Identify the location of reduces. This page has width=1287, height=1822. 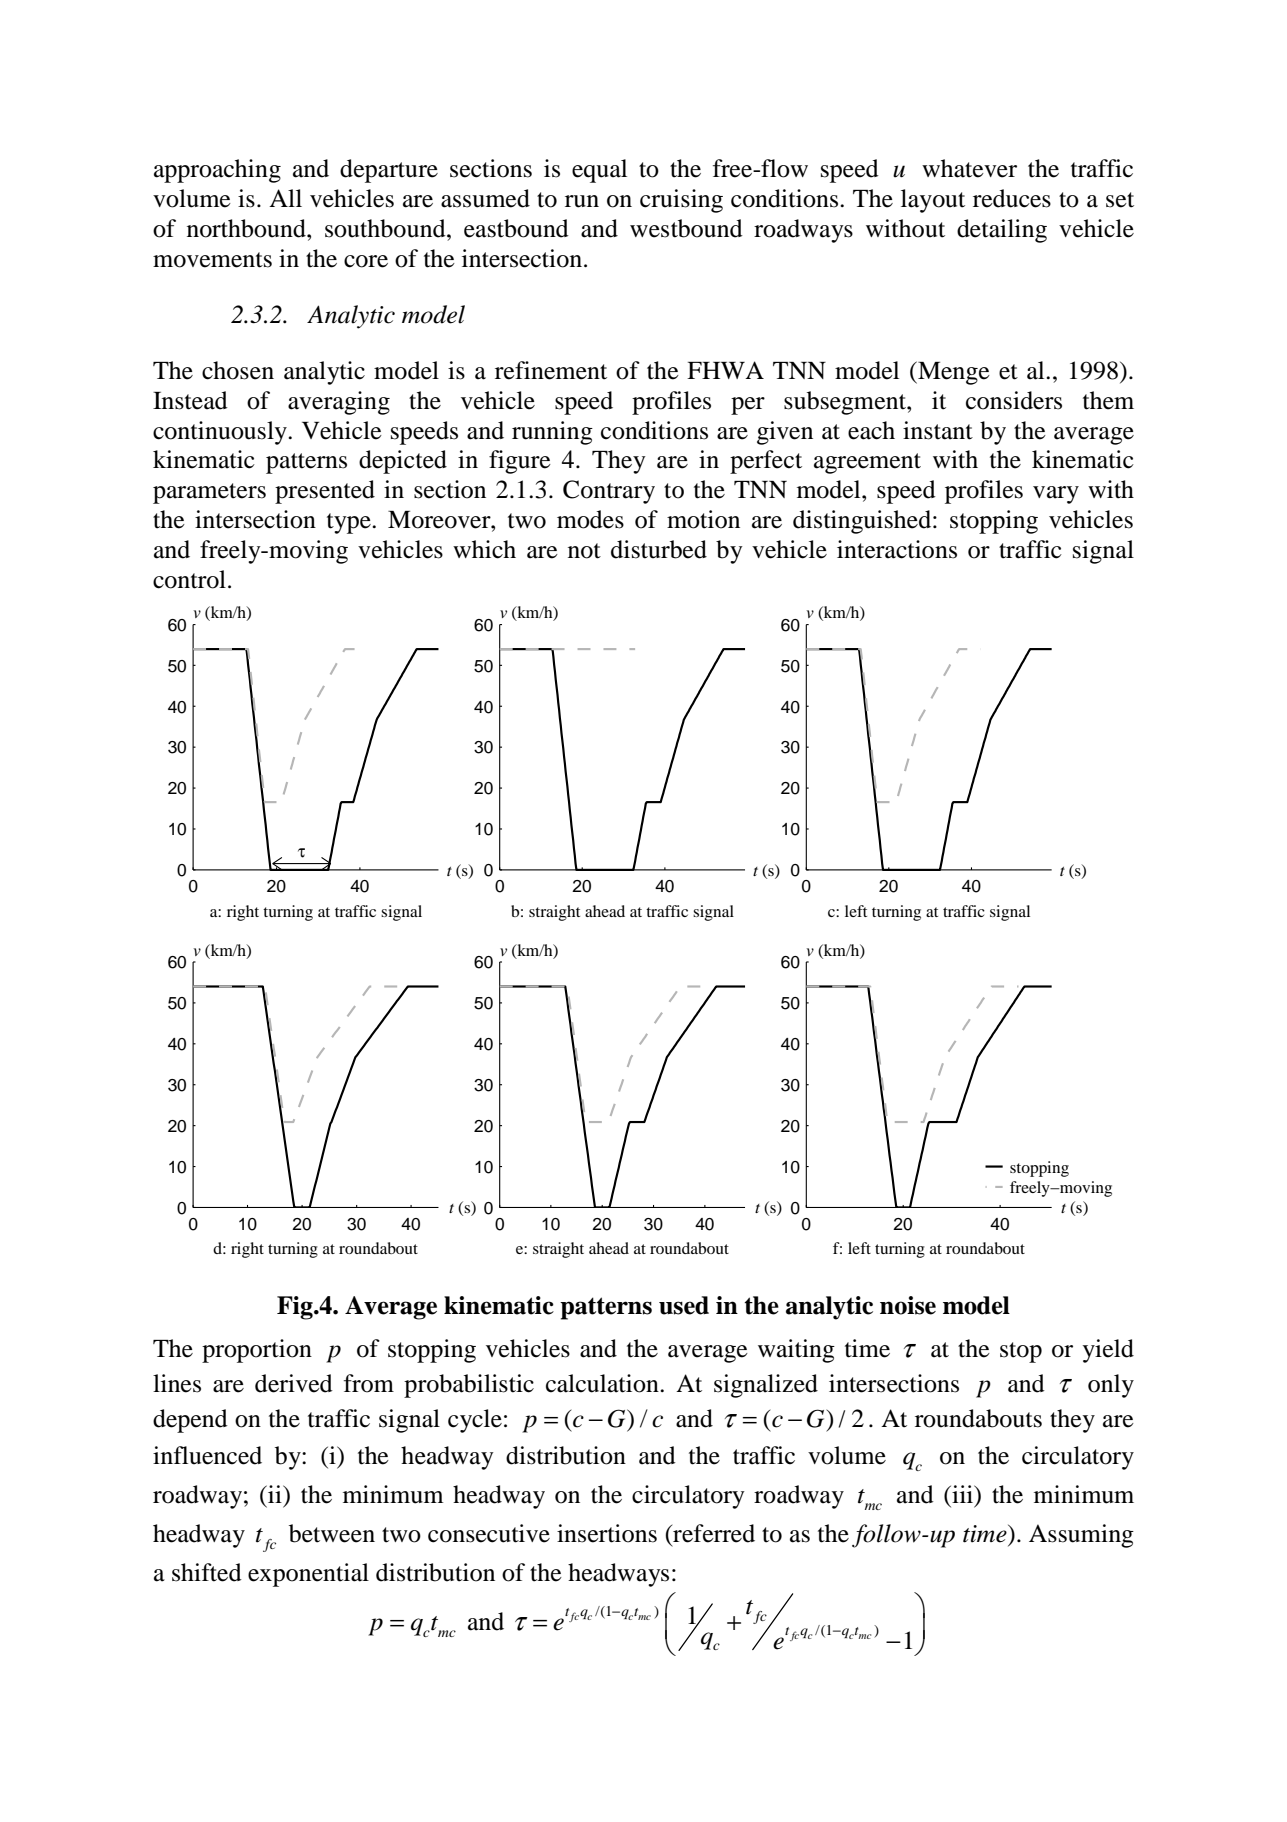
(1012, 198).
